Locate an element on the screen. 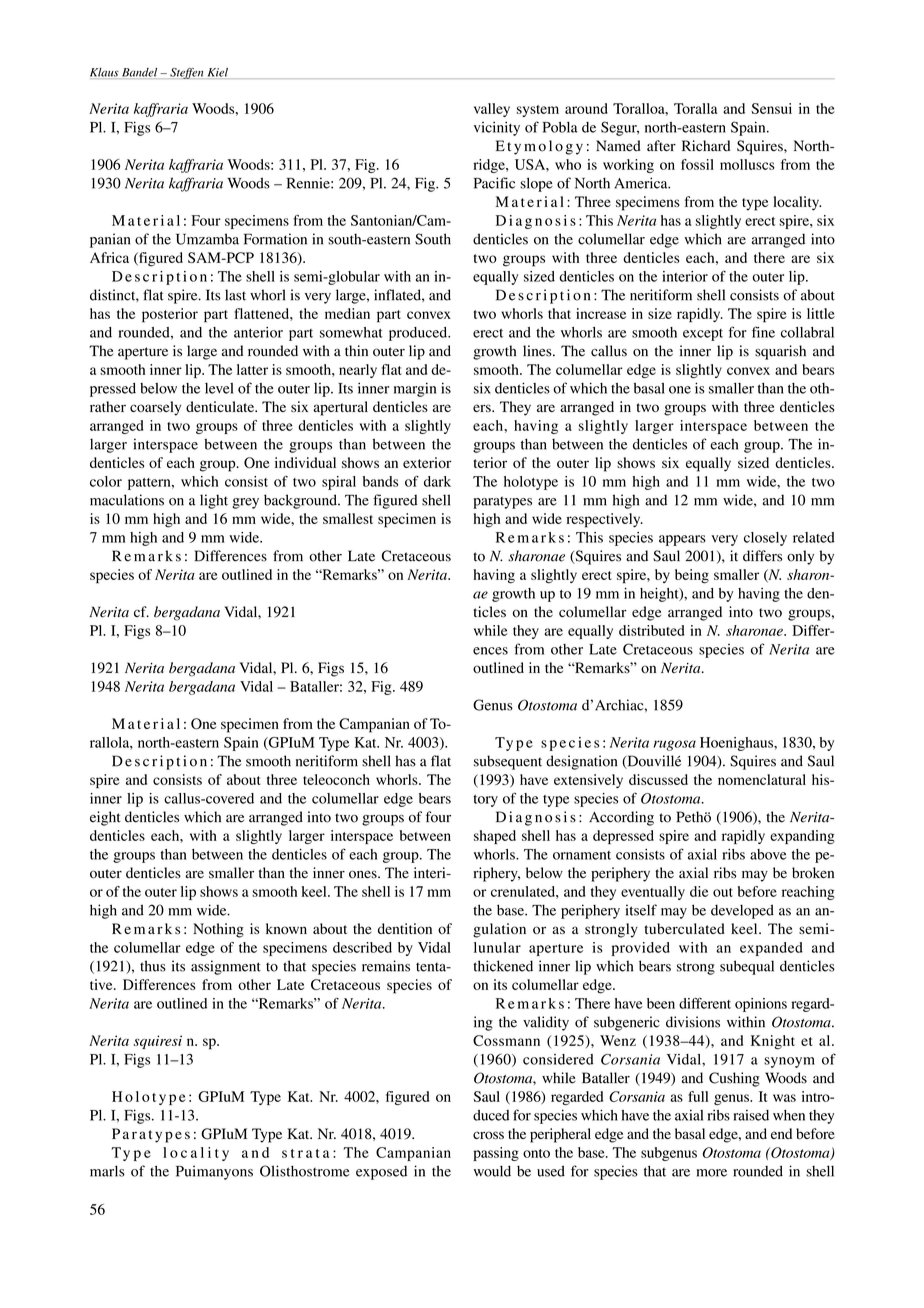 The image size is (924, 1308). known is located at coordinates (286, 928).
